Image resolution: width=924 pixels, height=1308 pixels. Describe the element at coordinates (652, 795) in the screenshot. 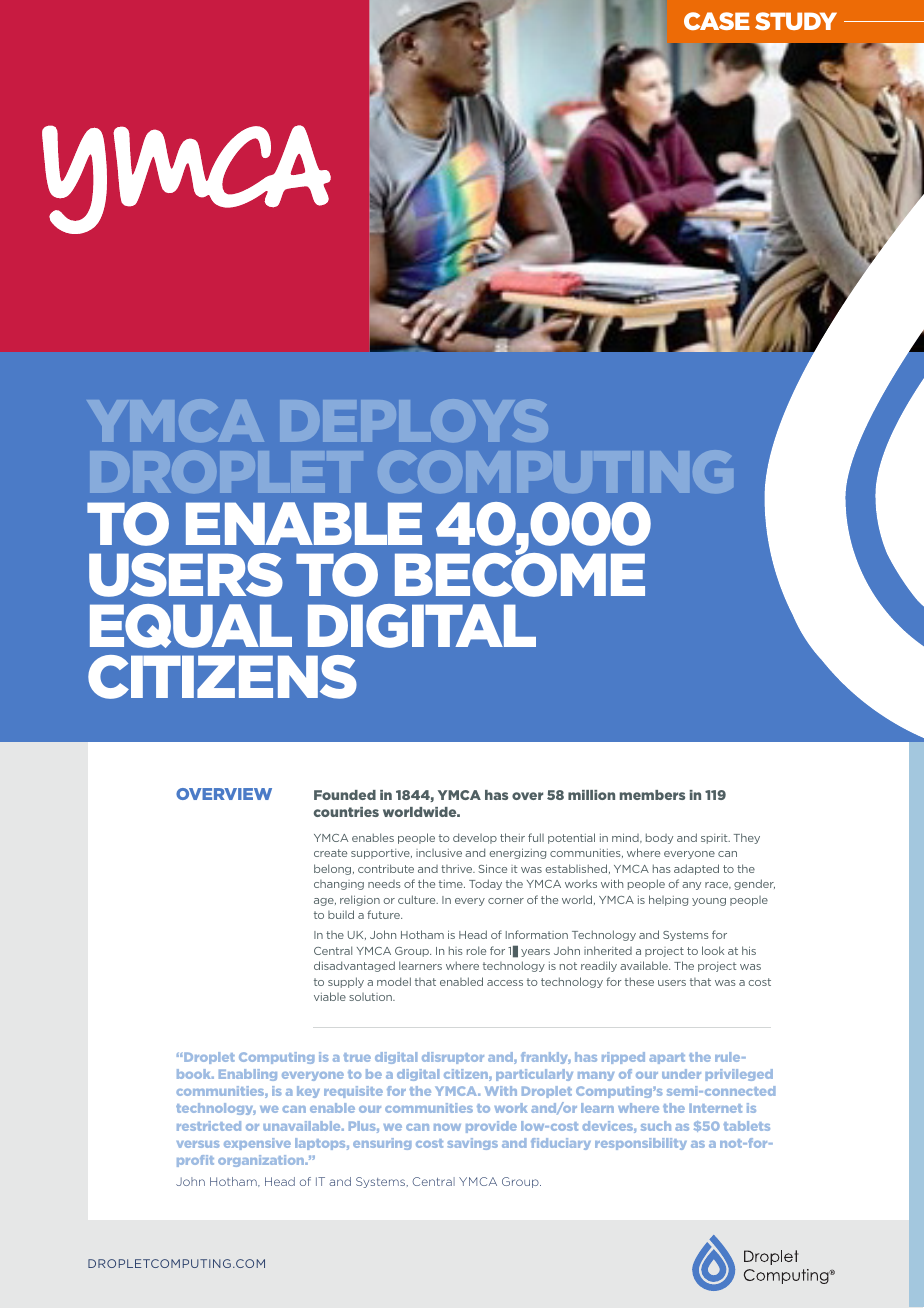

I see `members` at that location.
